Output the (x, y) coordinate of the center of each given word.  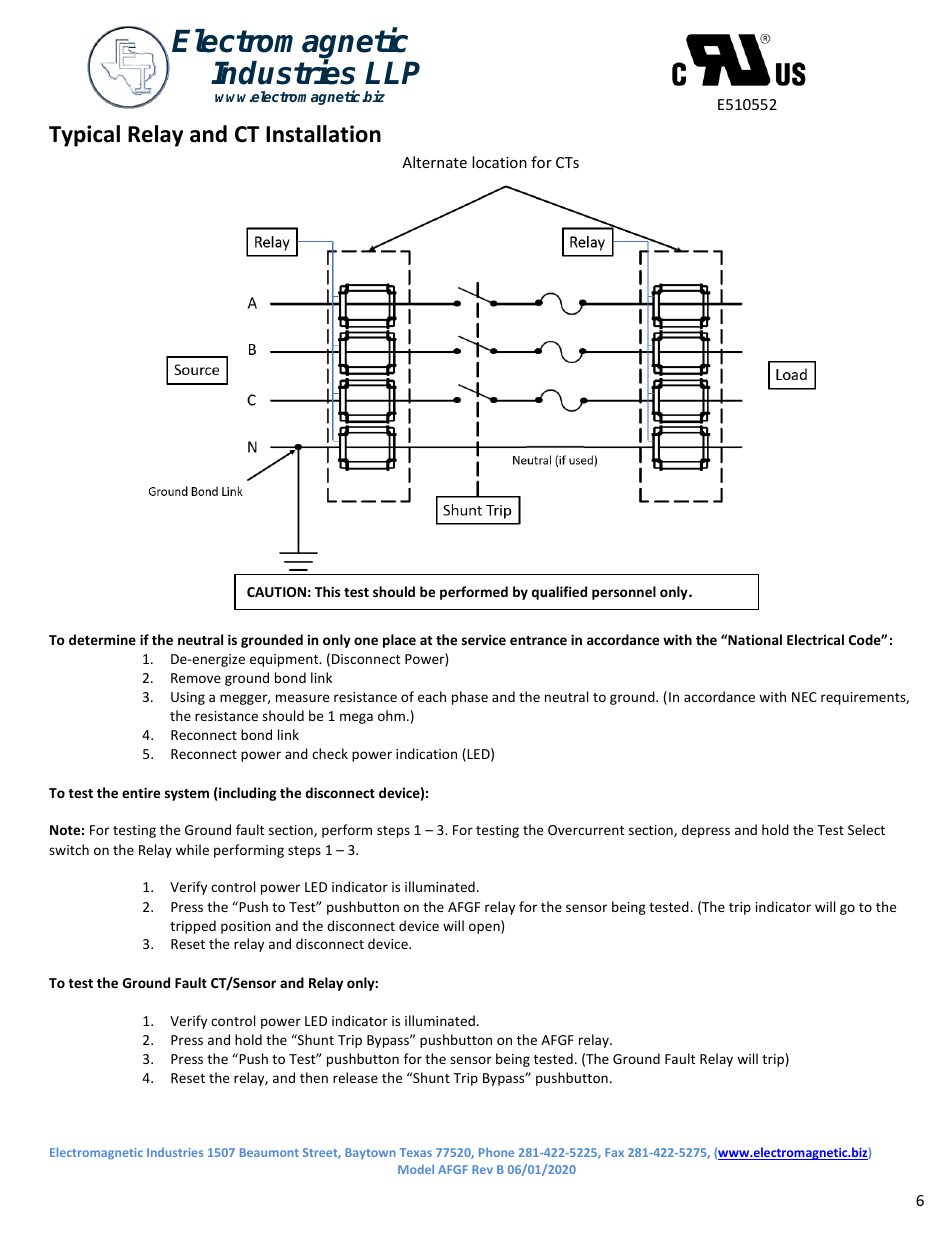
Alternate (434, 162)
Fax (614, 1152)
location (499, 162)
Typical (84, 136)
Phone (496, 1152)
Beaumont (269, 1152)
